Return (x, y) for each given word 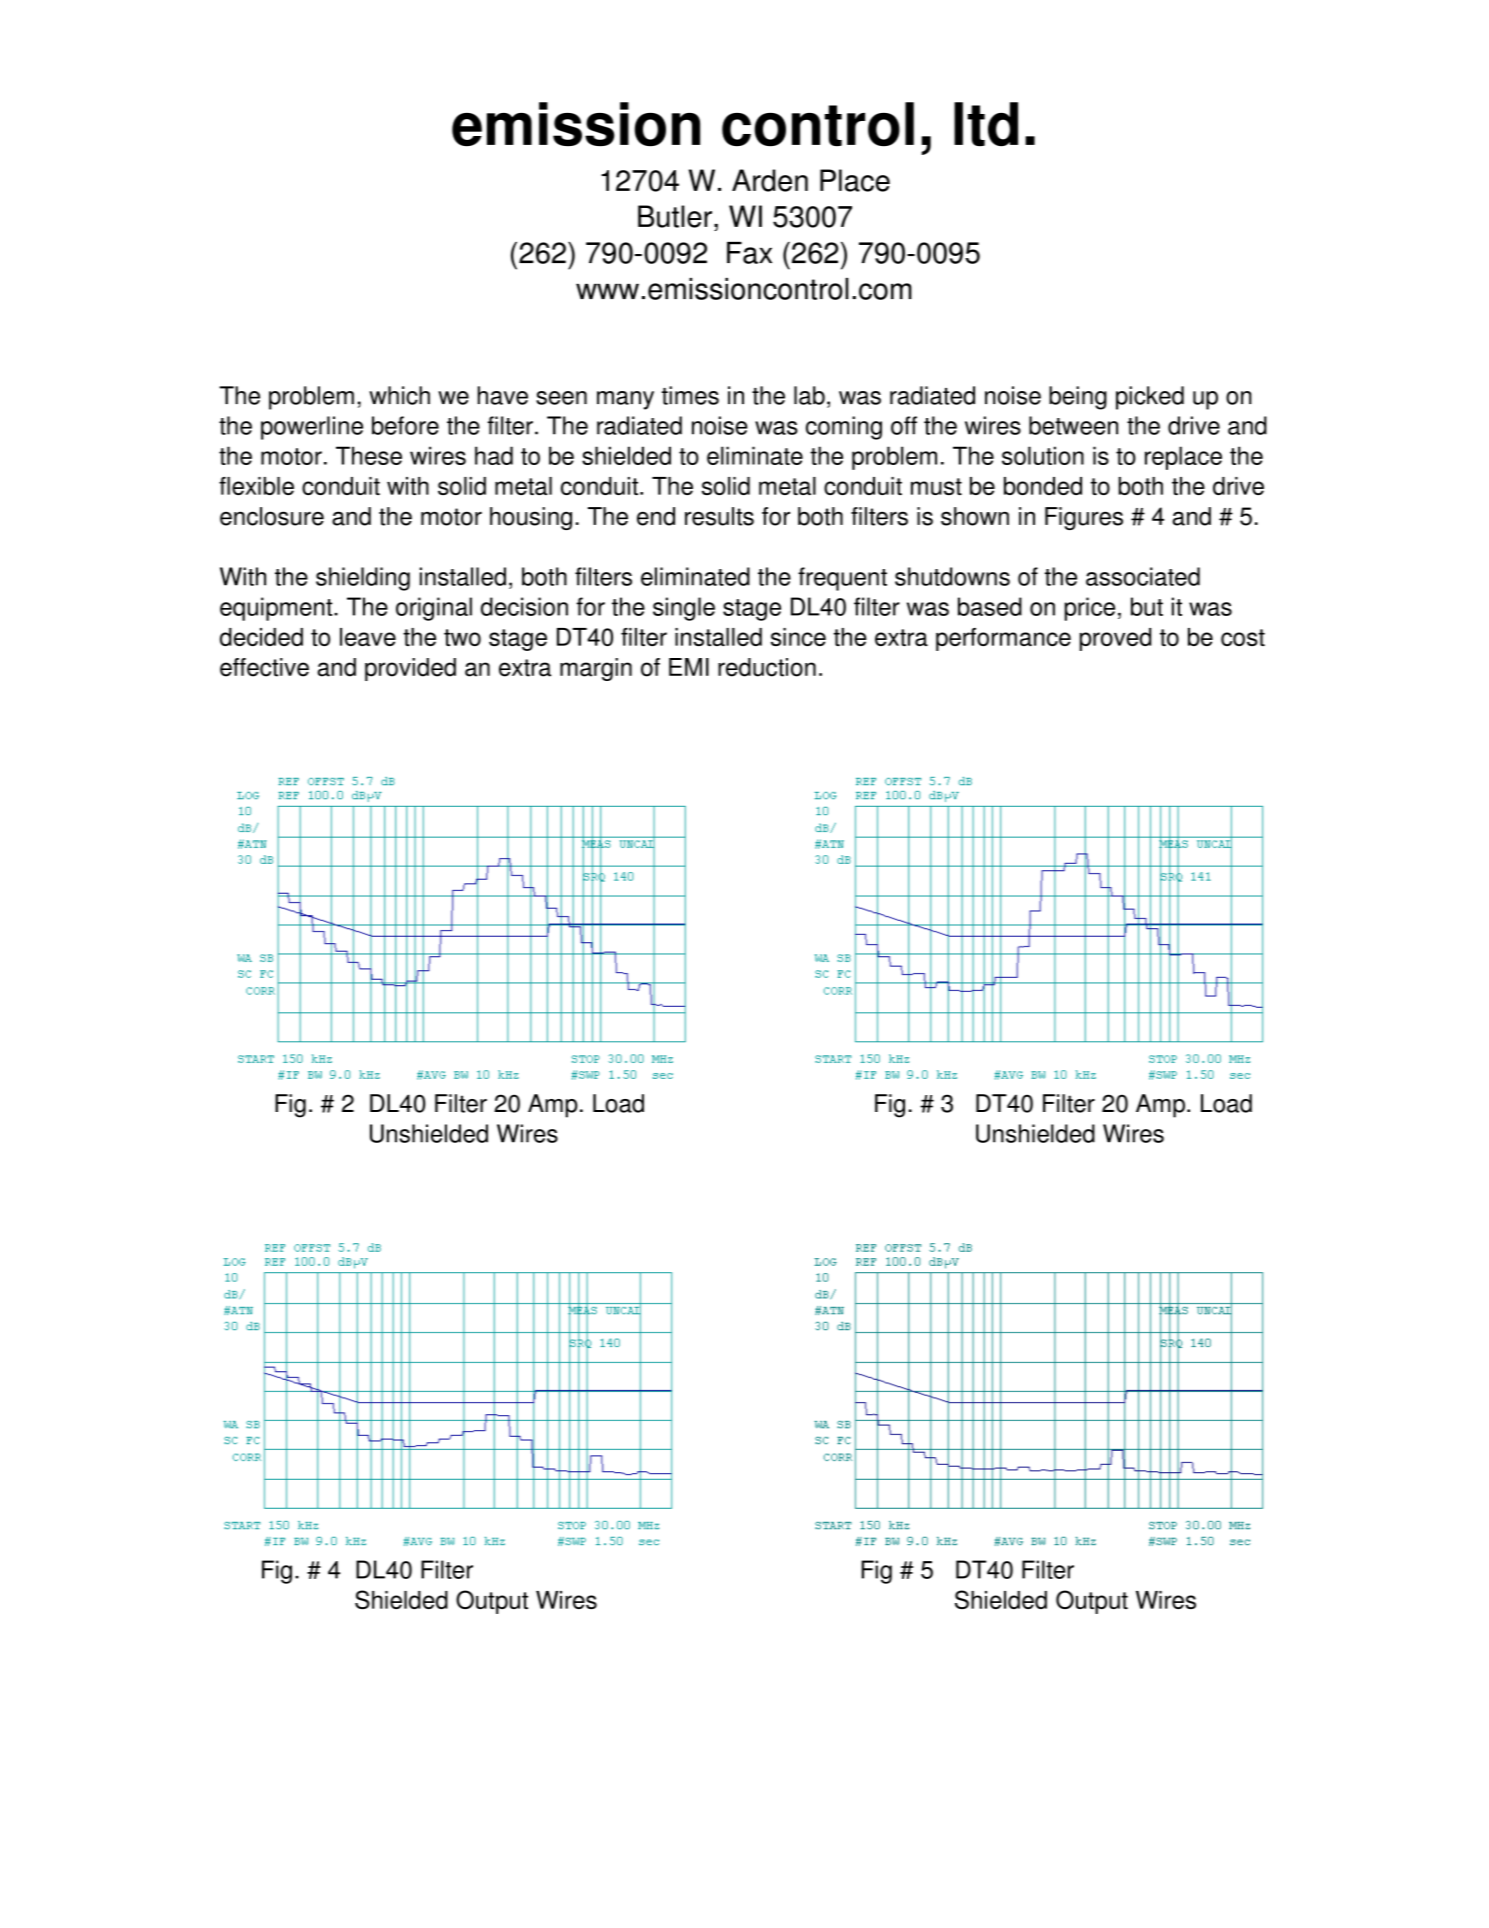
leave (368, 637)
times (690, 395)
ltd (986, 124)
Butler (675, 216)
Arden (770, 180)
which (399, 395)
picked (1150, 398)
